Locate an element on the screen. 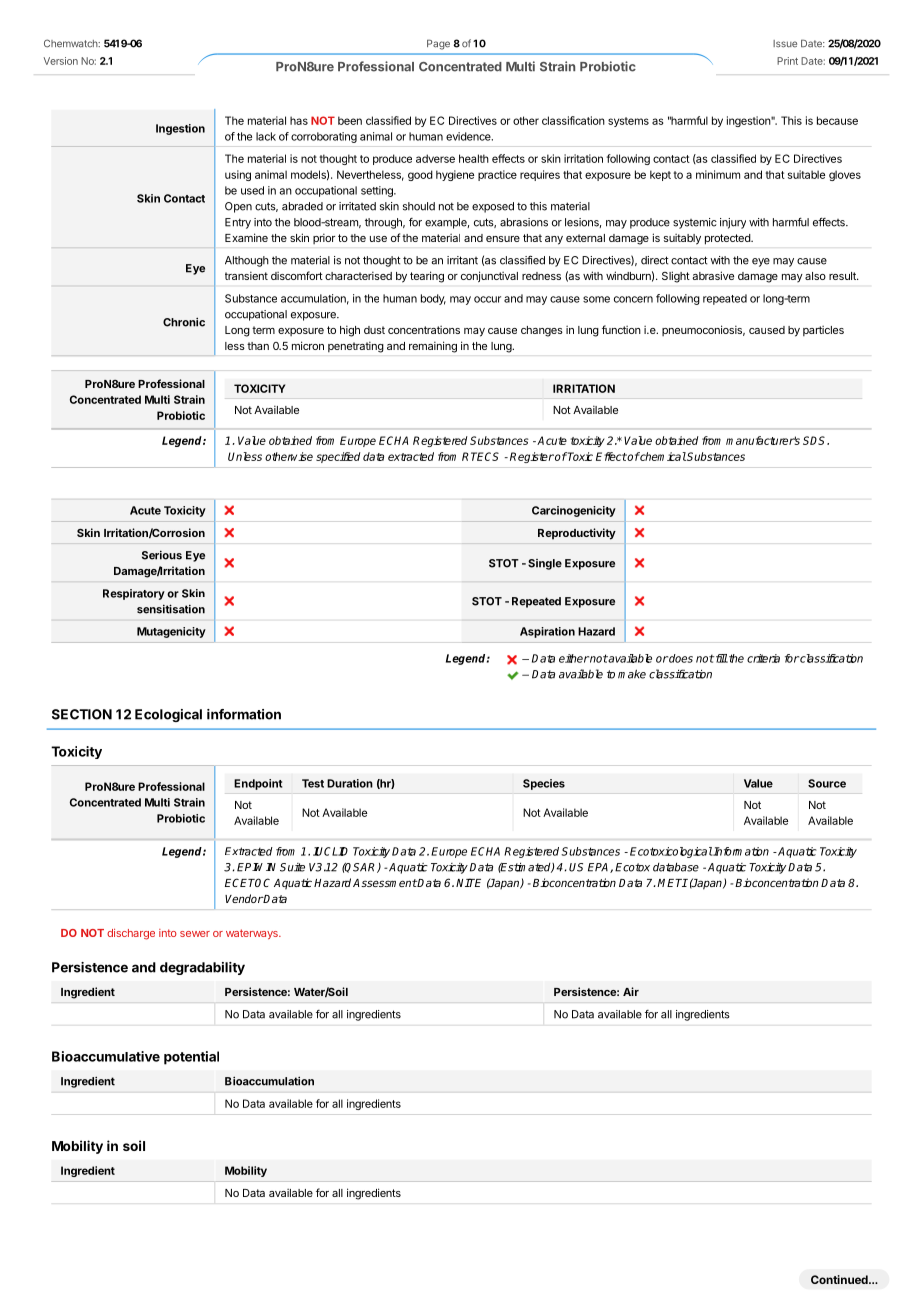 This screenshot has width=924, height=1308. Ecological is located at coordinates (168, 715).
